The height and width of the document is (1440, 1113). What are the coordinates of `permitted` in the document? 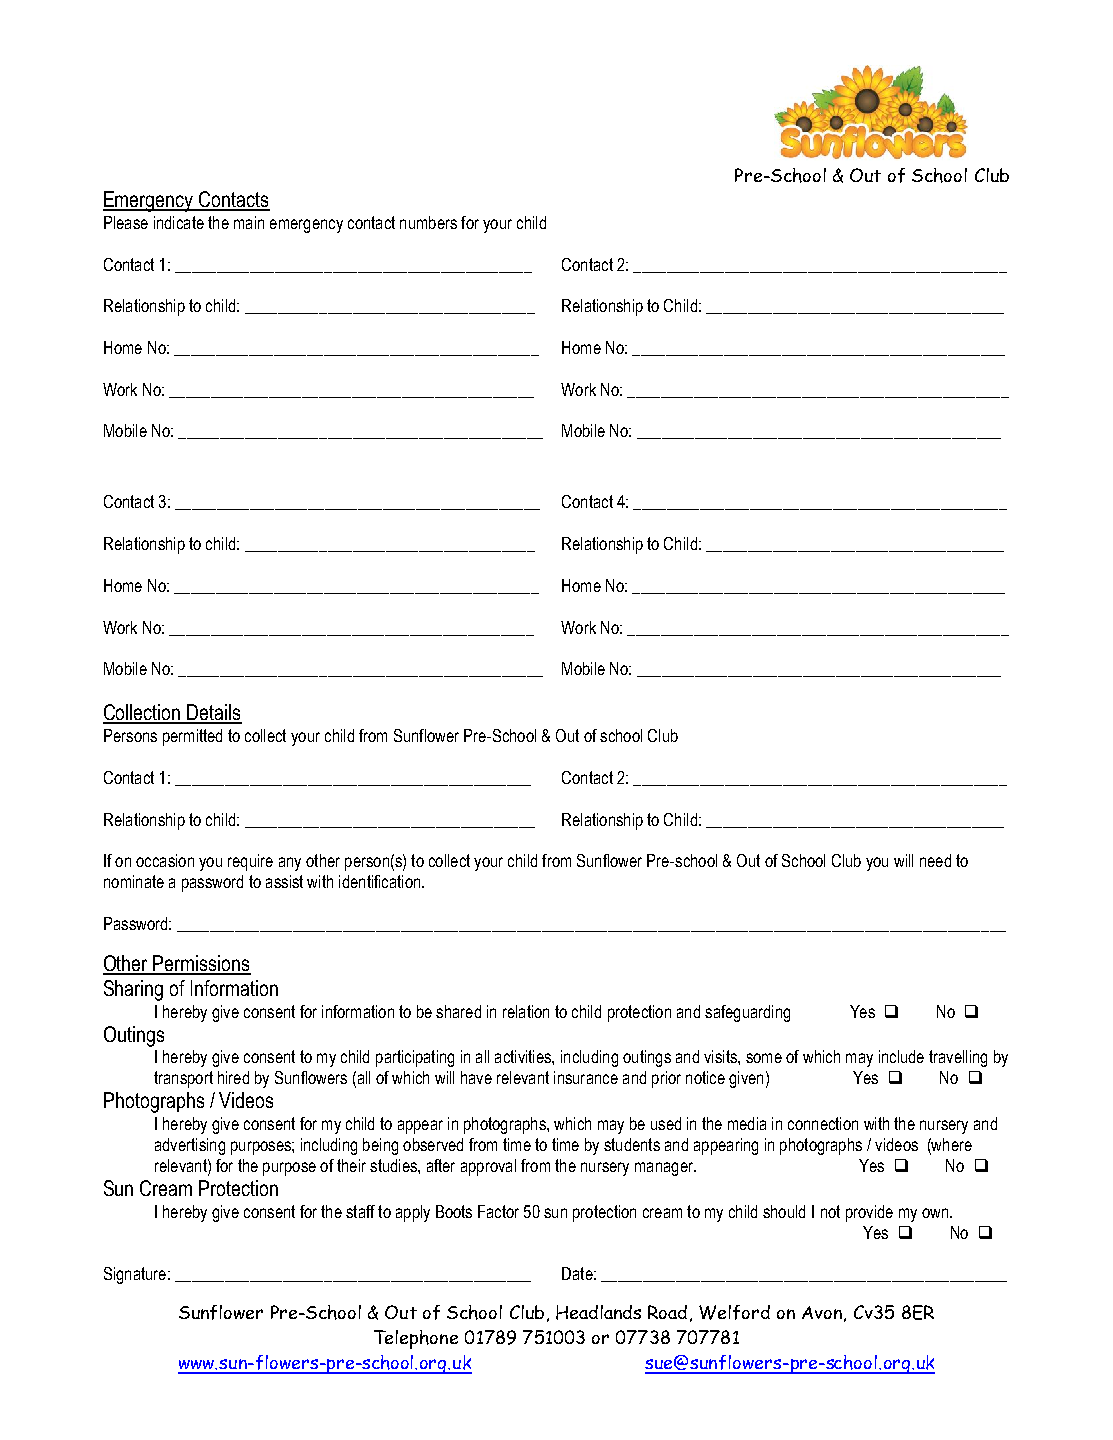 It's located at (192, 737).
